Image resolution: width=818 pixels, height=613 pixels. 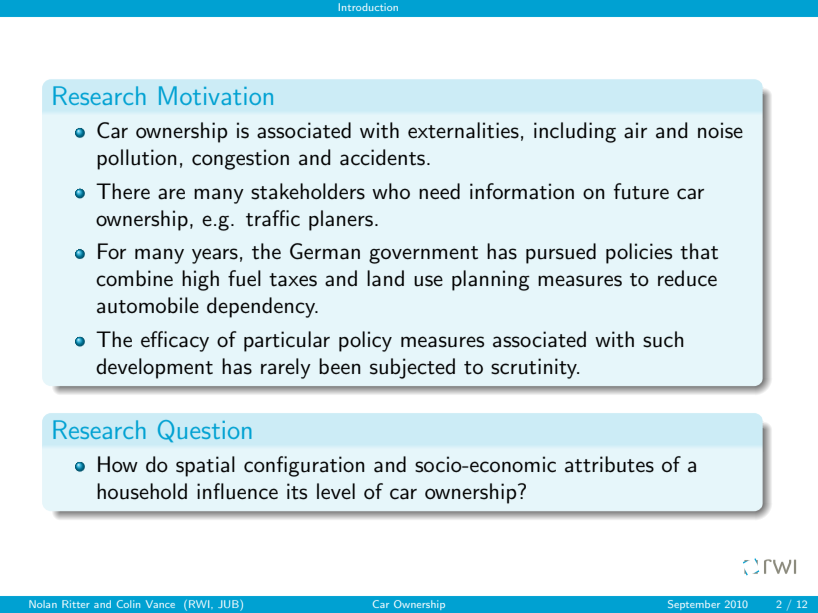 What do you see at coordinates (118, 464) in the document?
I see `How` at bounding box center [118, 464].
